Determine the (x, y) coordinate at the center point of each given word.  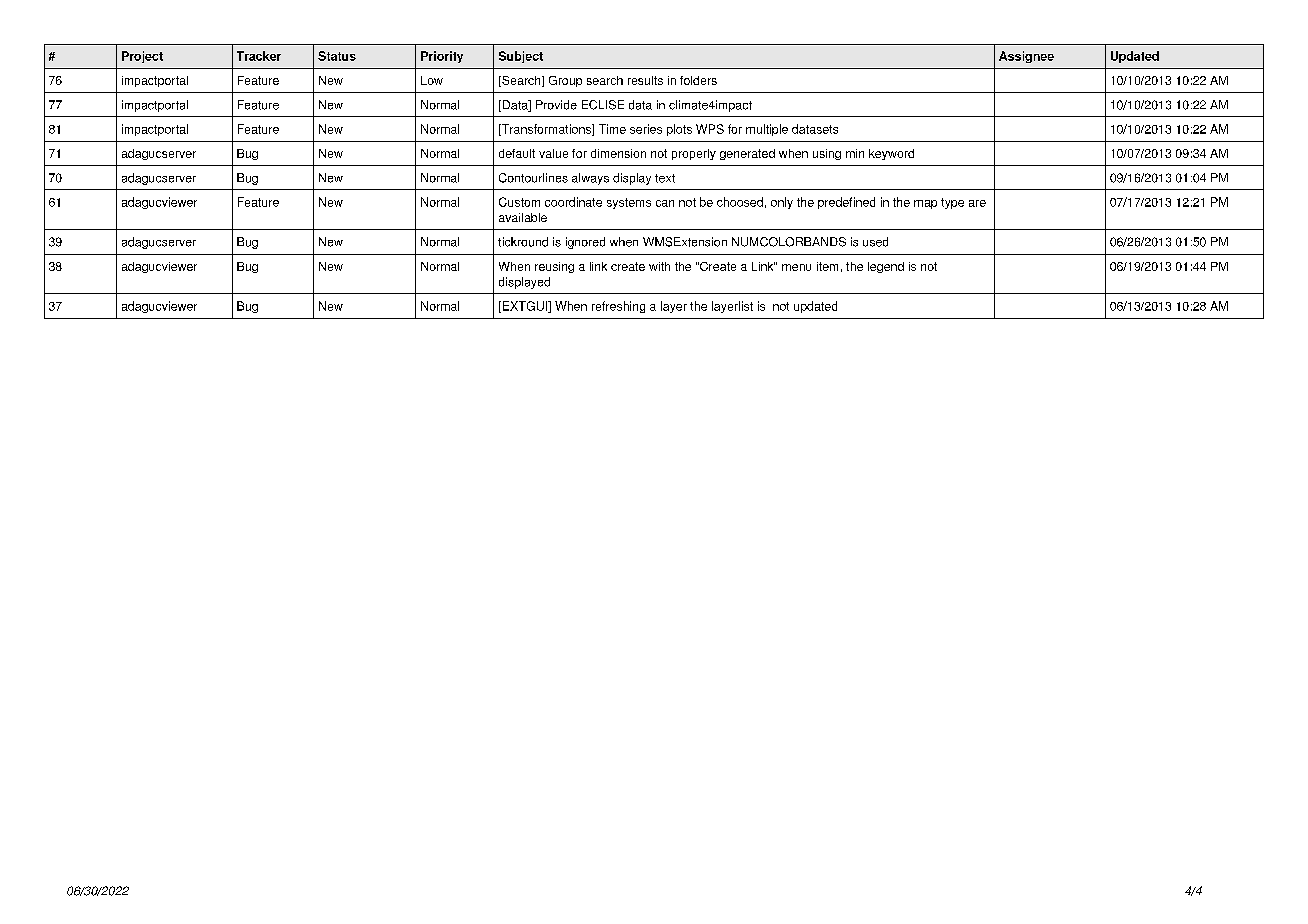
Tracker (259, 56)
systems (629, 203)
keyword (891, 154)
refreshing (618, 307)
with (659, 266)
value (553, 153)
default (517, 153)
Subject (521, 57)
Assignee (1026, 57)
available (523, 217)
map (925, 204)
